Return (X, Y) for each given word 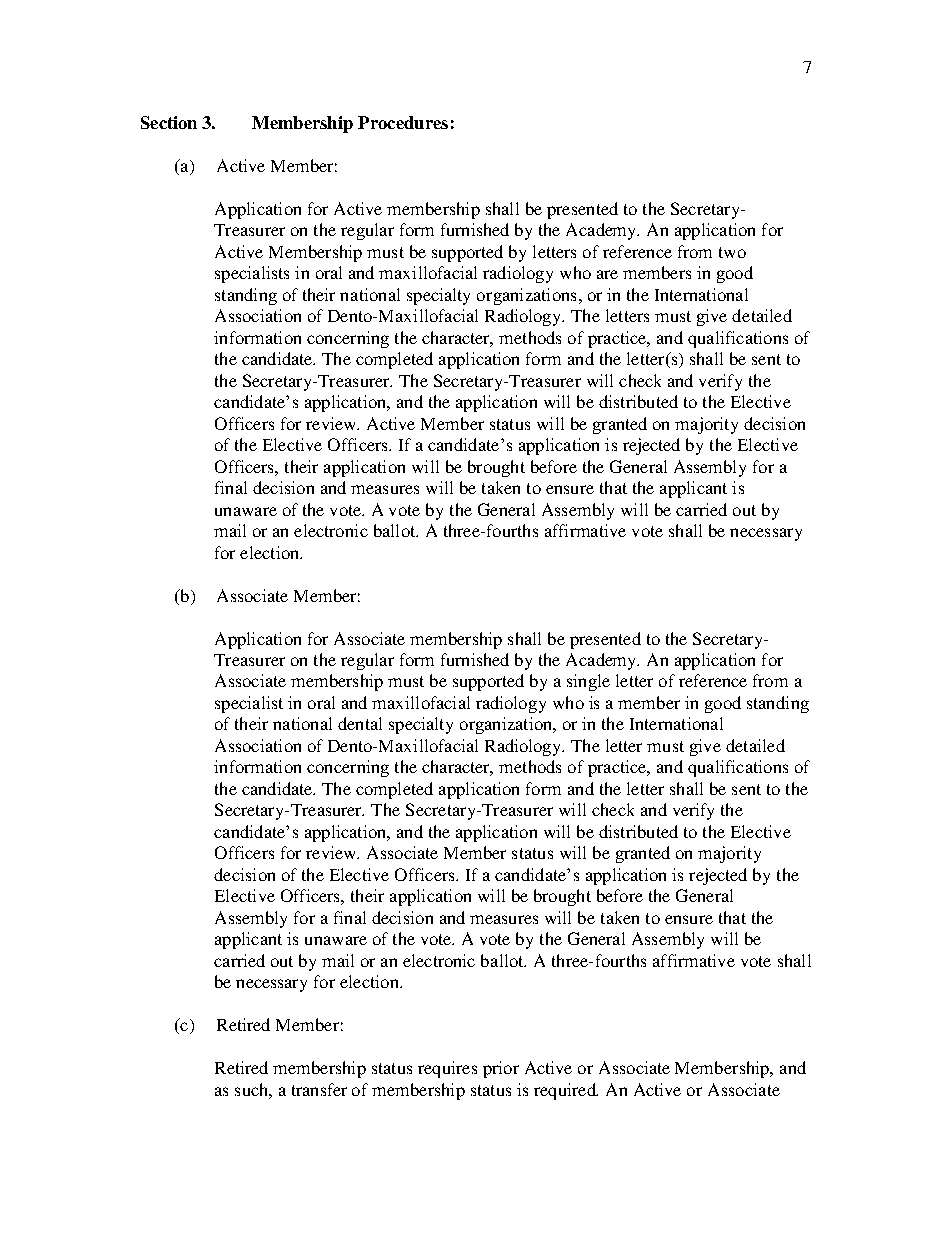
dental (360, 723)
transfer (319, 1089)
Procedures (403, 122)
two (732, 252)
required (566, 1091)
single (588, 682)
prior (501, 1069)
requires (447, 1069)
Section (169, 122)
